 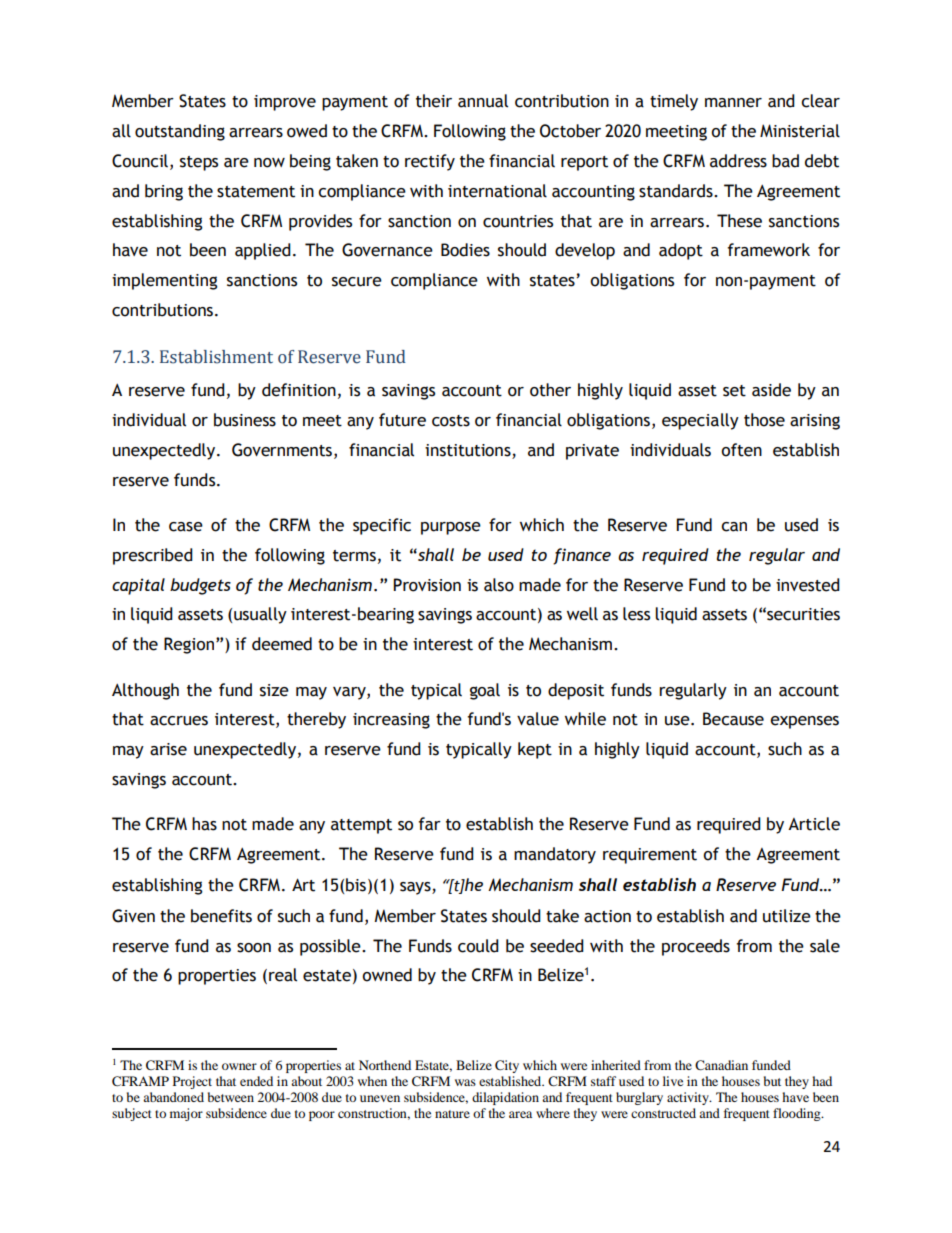 I want to click on outstanding, so click(x=180, y=132).
